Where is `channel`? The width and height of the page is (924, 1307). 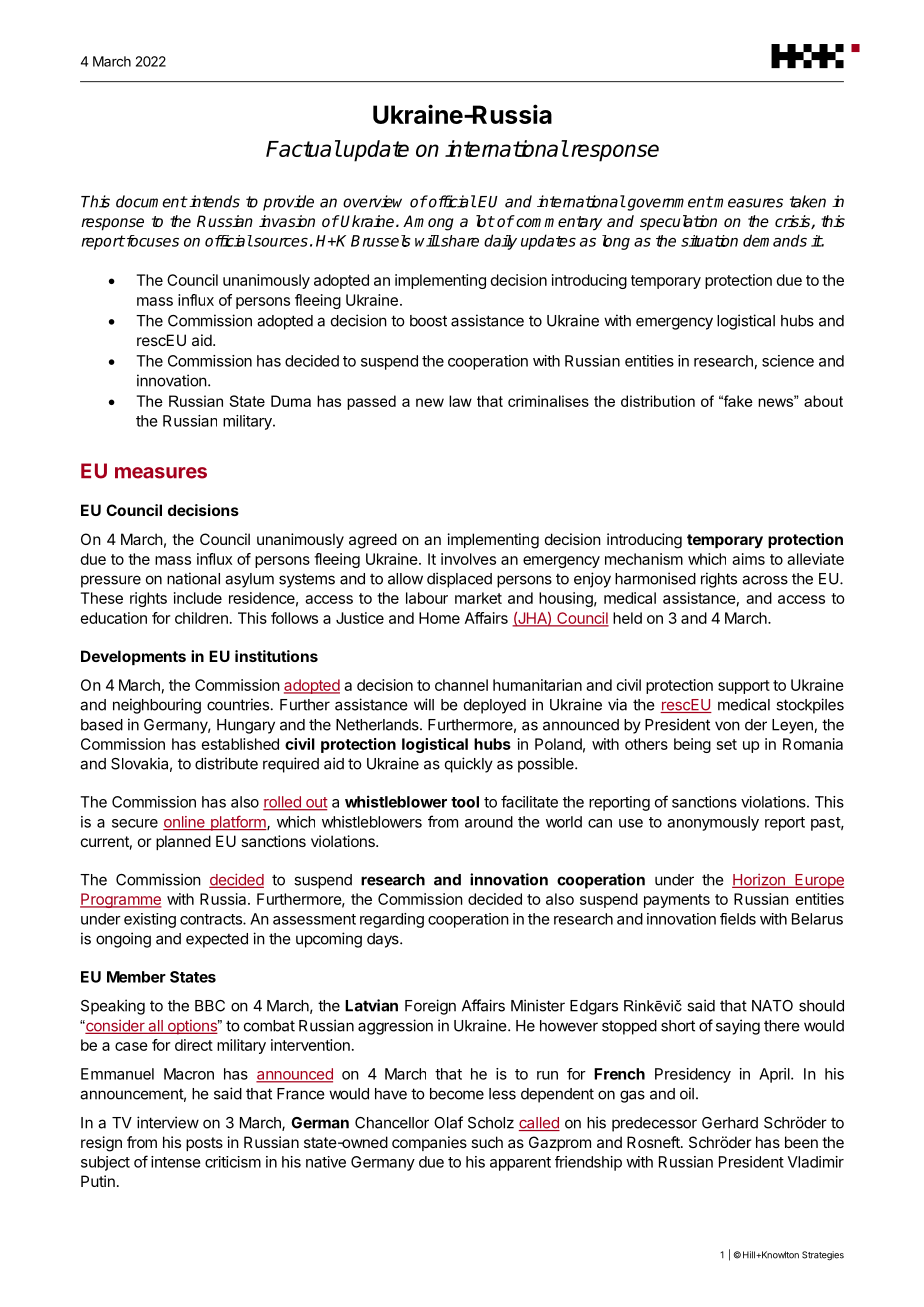
channel is located at coordinates (461, 685).
